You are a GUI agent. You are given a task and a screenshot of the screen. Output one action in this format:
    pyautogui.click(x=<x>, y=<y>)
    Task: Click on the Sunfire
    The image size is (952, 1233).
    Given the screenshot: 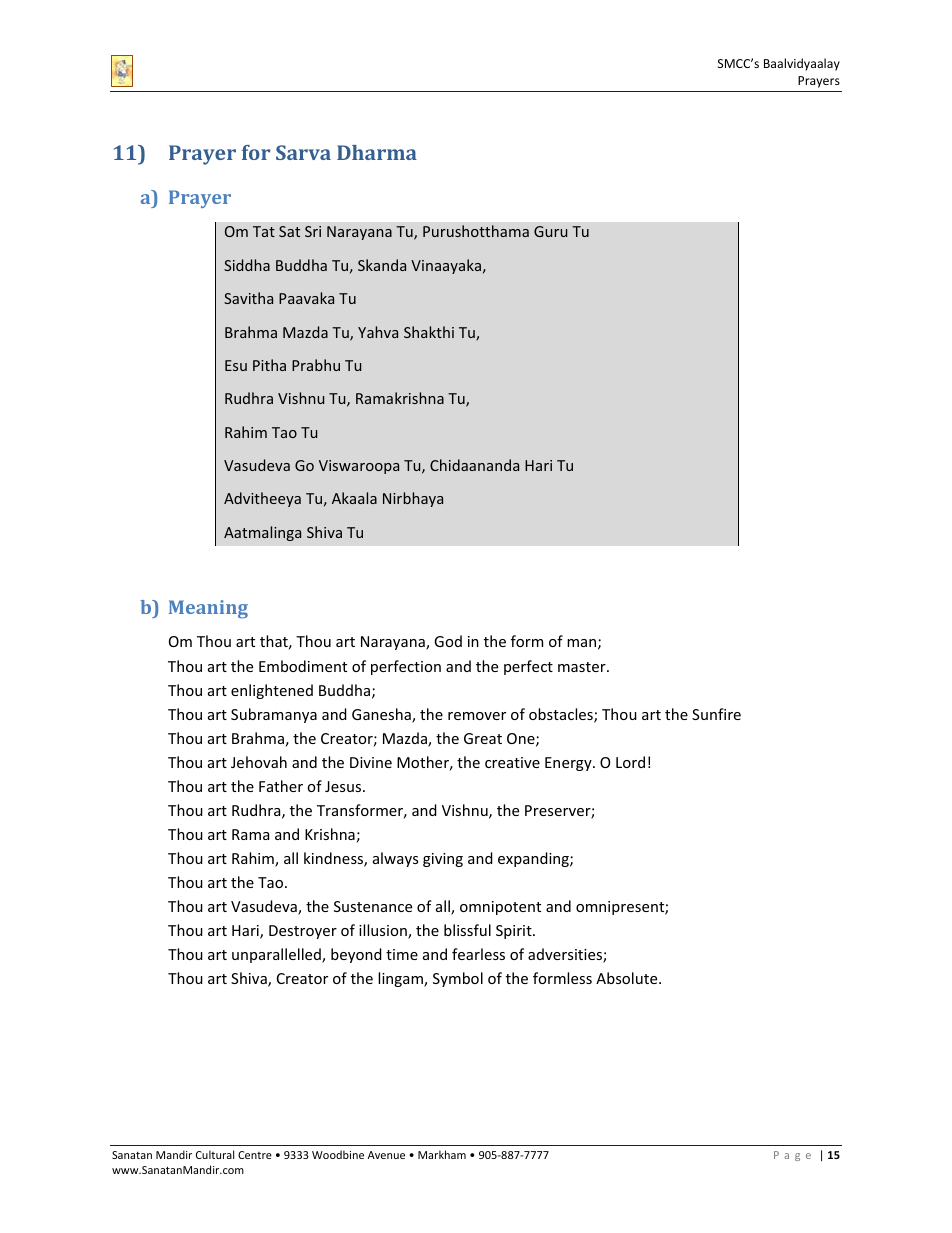 What is the action you would take?
    pyautogui.click(x=716, y=714)
